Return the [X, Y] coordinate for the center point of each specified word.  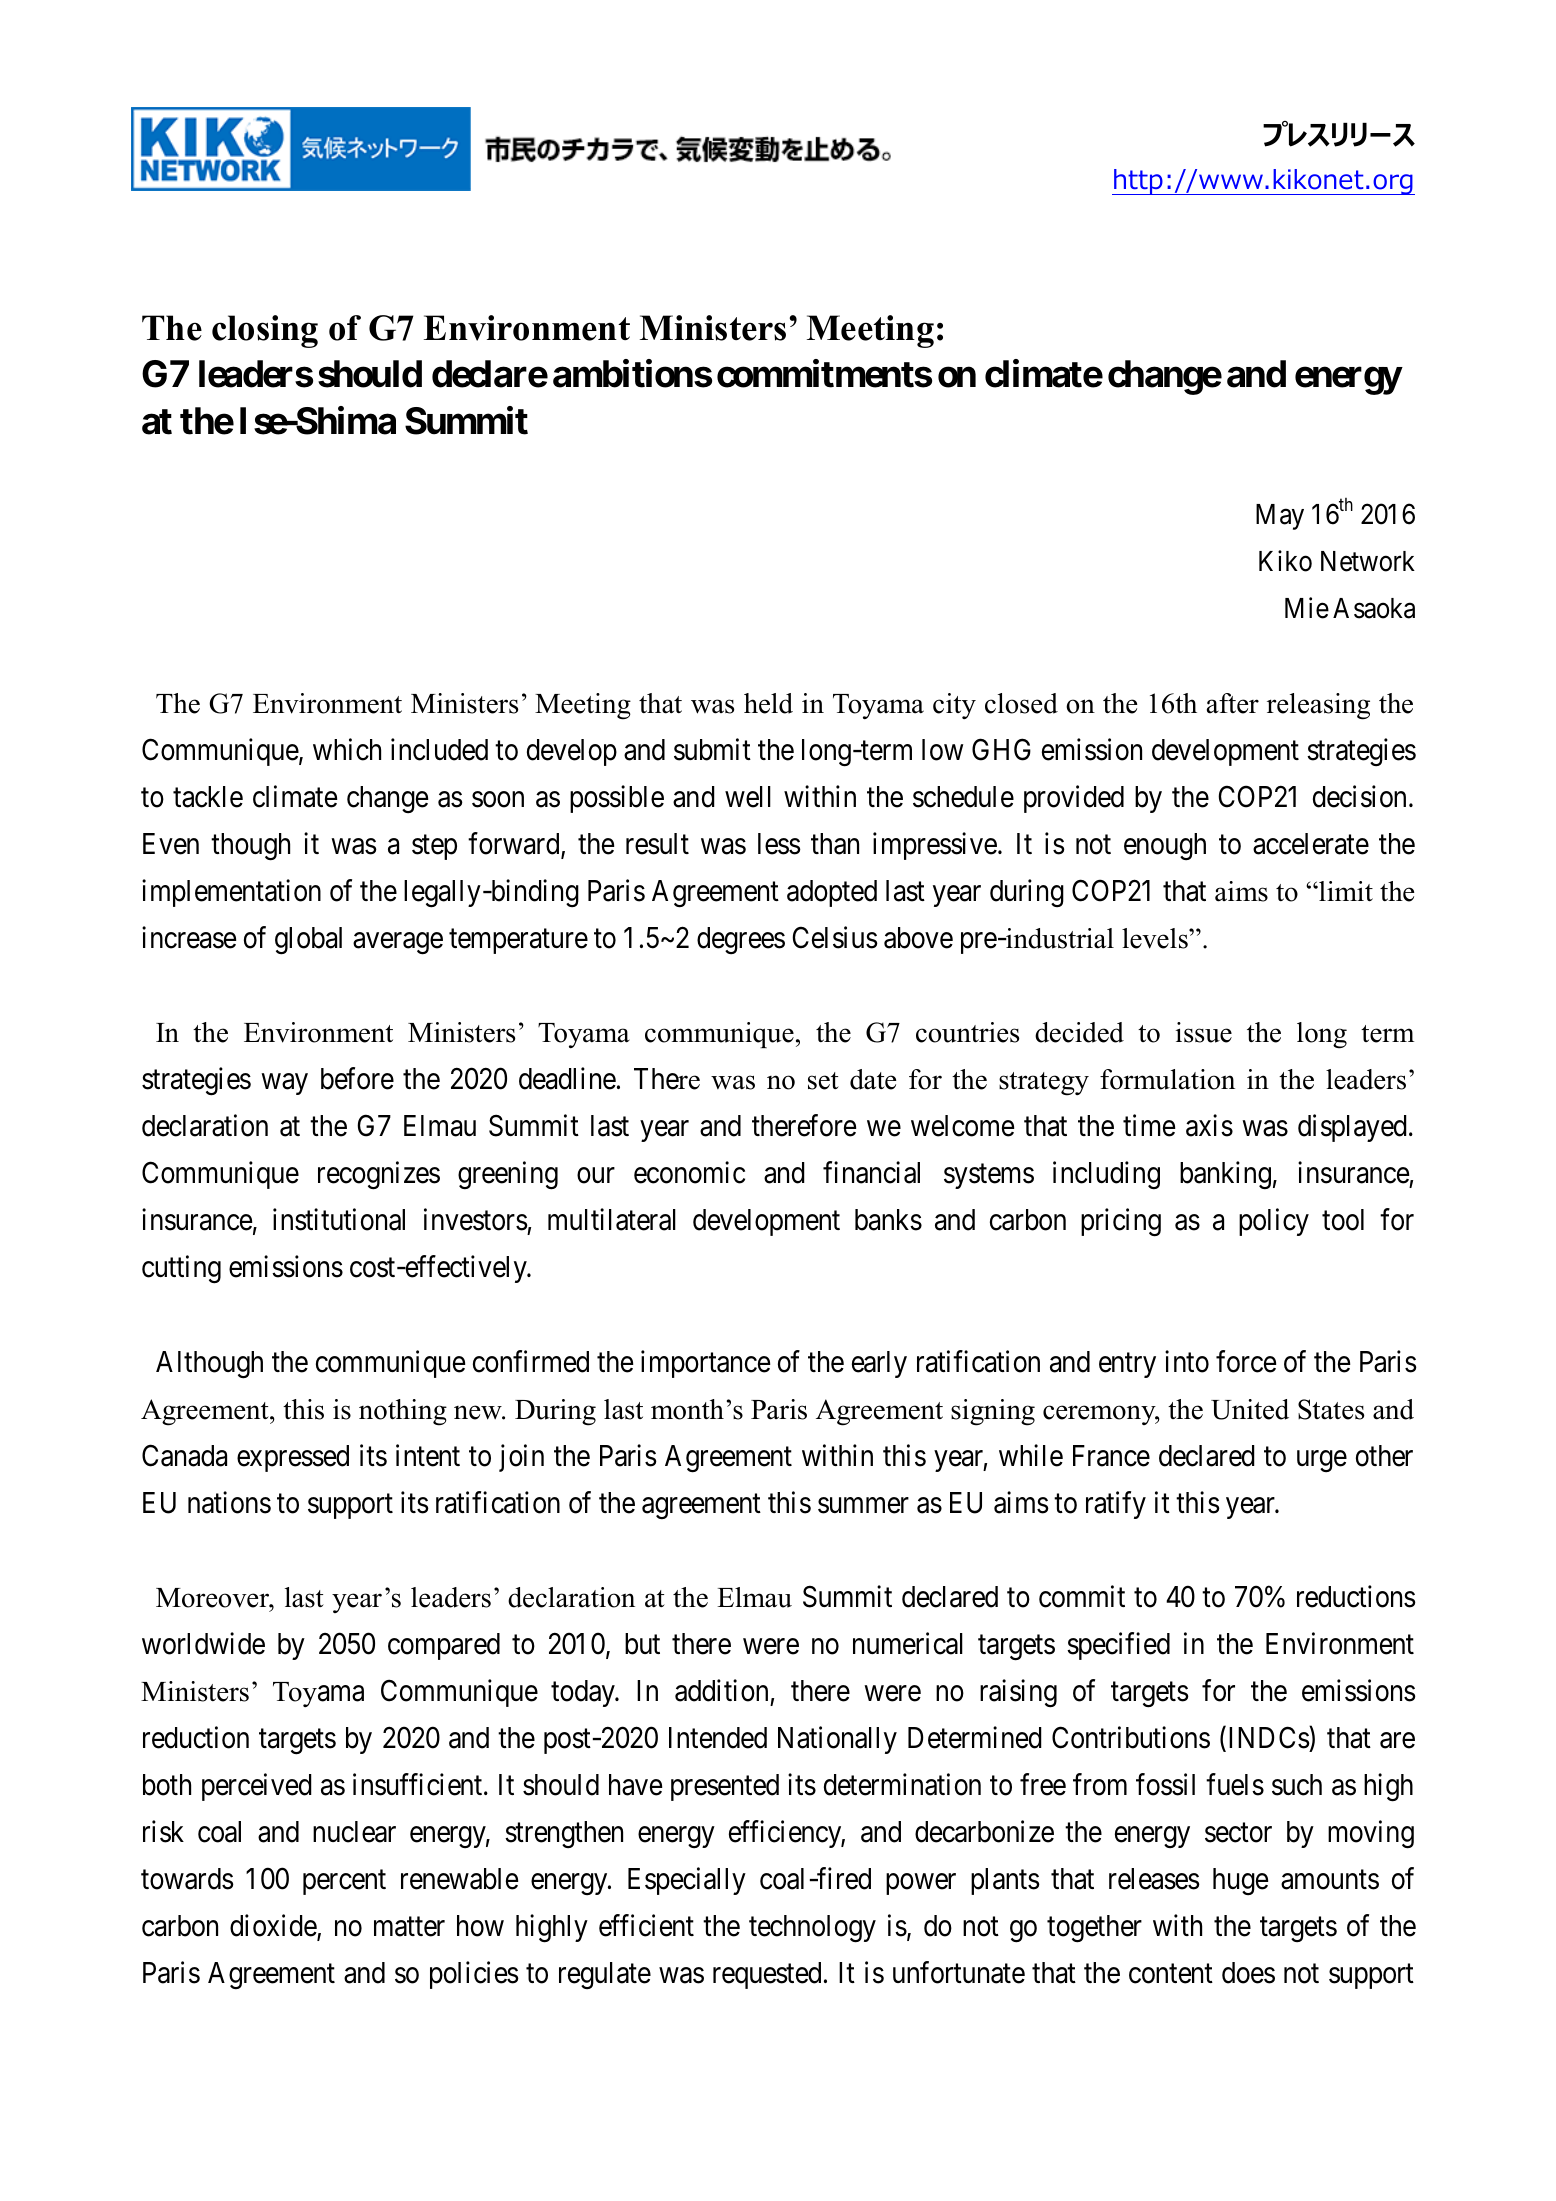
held [768, 703]
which [347, 749]
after [1233, 703]
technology [812, 1929]
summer [863, 1505]
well [748, 797]
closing [265, 331]
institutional [339, 1220]
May [1280, 517]
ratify [1116, 1505]
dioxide [274, 1927]
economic [689, 1173]
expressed [293, 1458]
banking [1225, 1175]
